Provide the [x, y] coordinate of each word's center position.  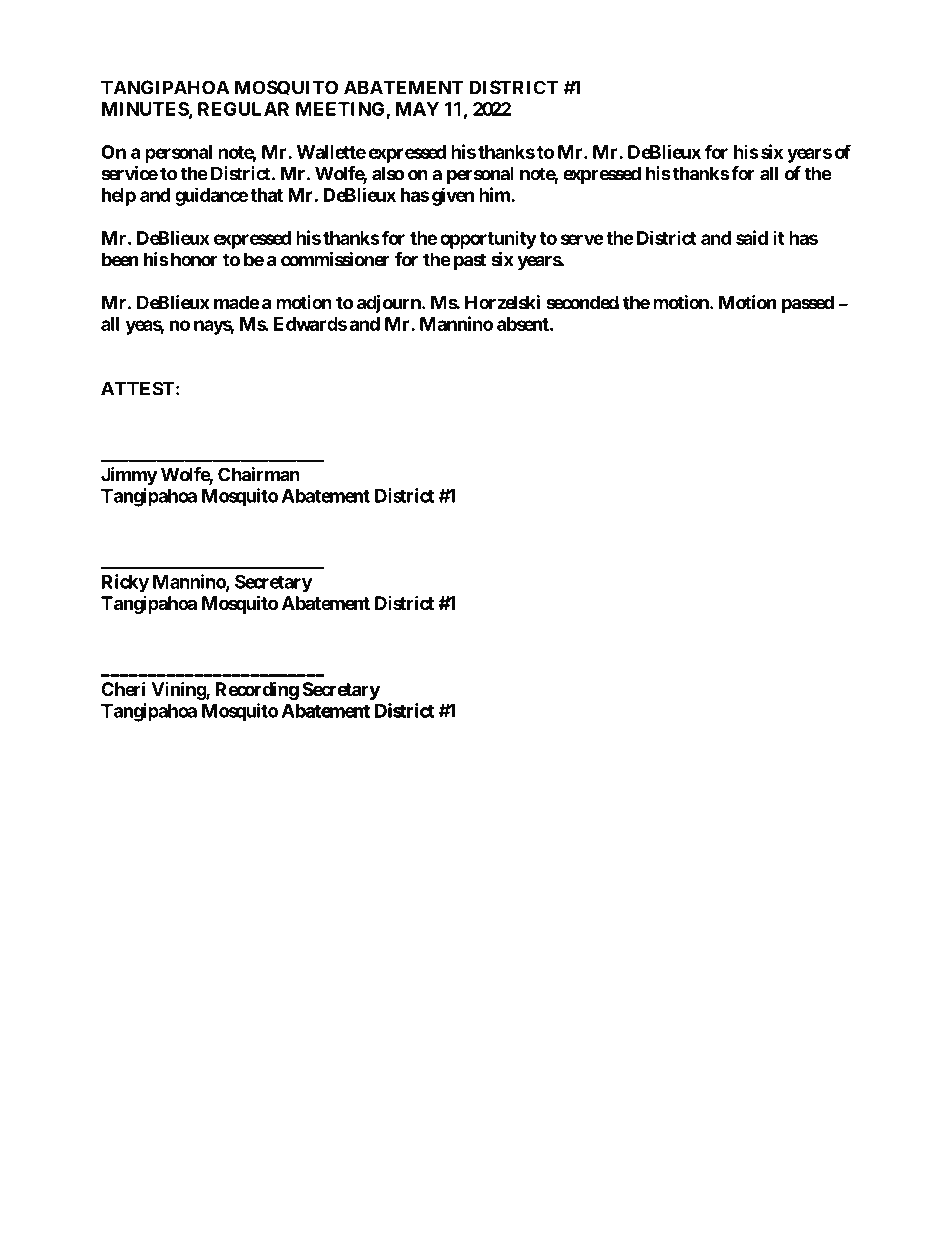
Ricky [125, 583]
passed [808, 304]
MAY [417, 109]
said [752, 237]
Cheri [123, 688]
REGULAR [243, 109]
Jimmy [129, 476]
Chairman [259, 474]
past [470, 261]
